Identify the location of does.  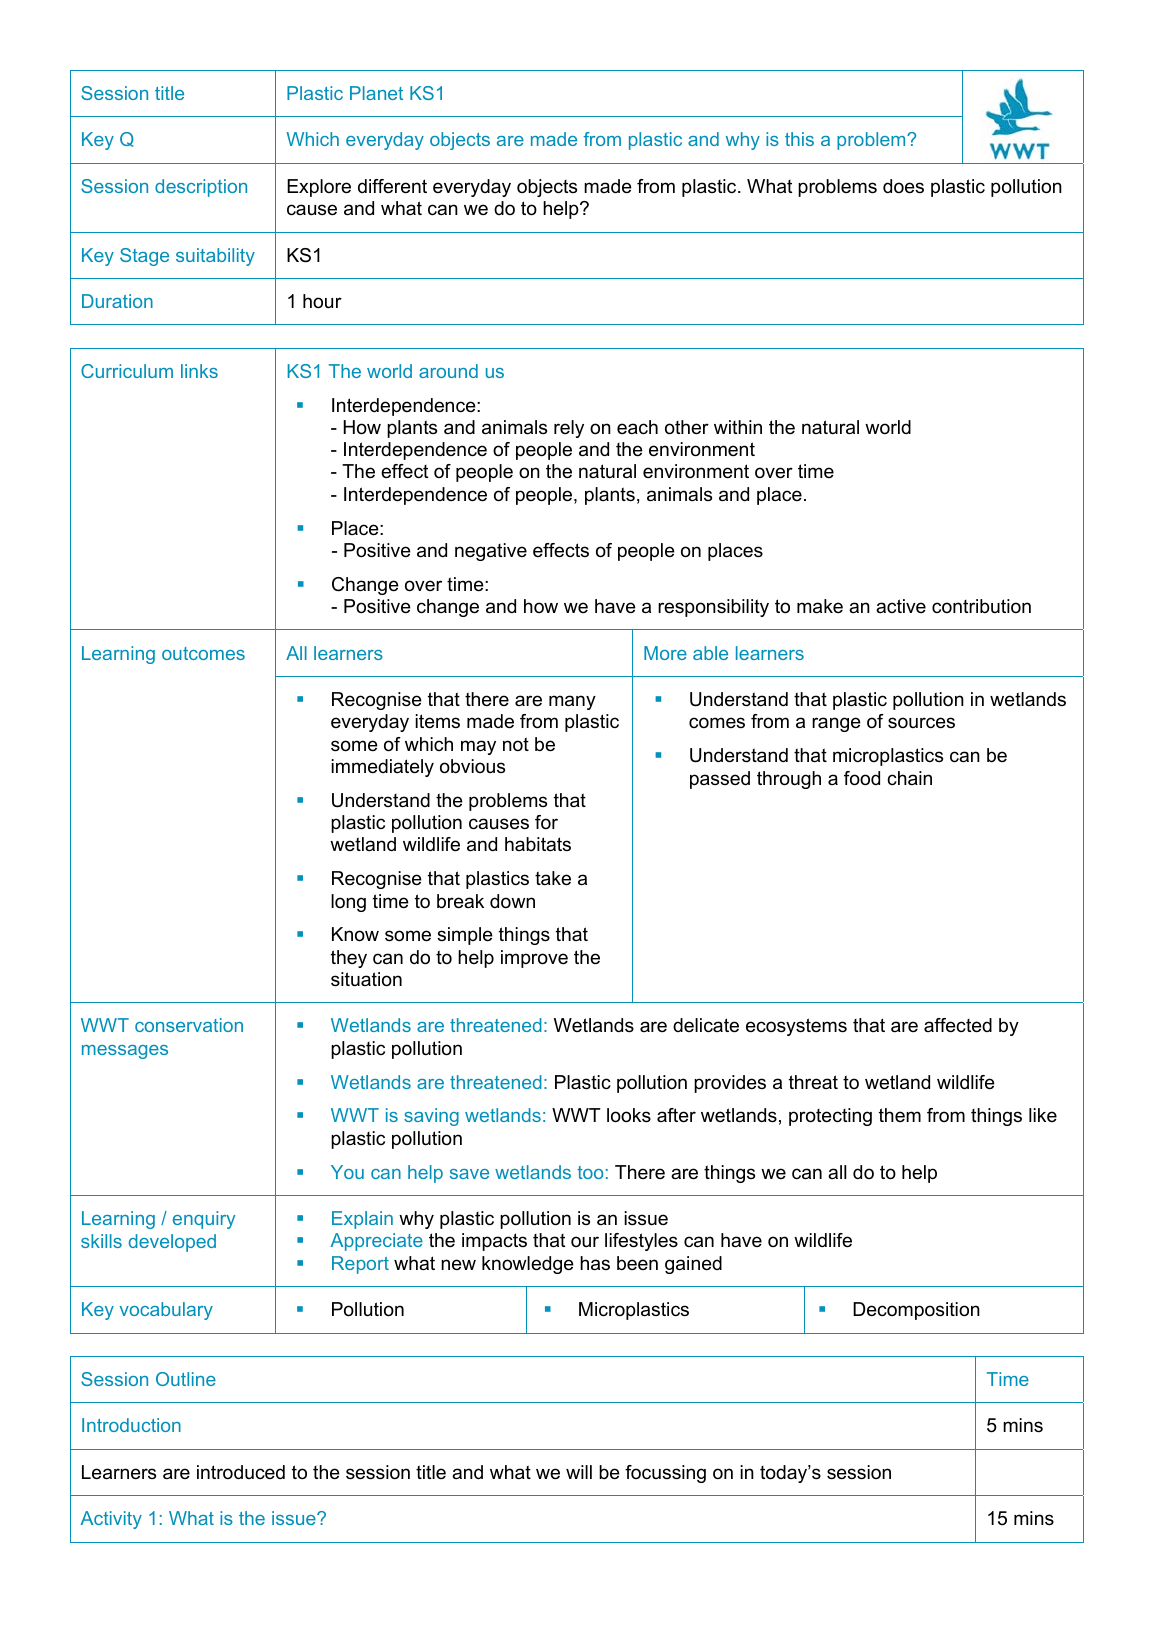
(903, 186).
